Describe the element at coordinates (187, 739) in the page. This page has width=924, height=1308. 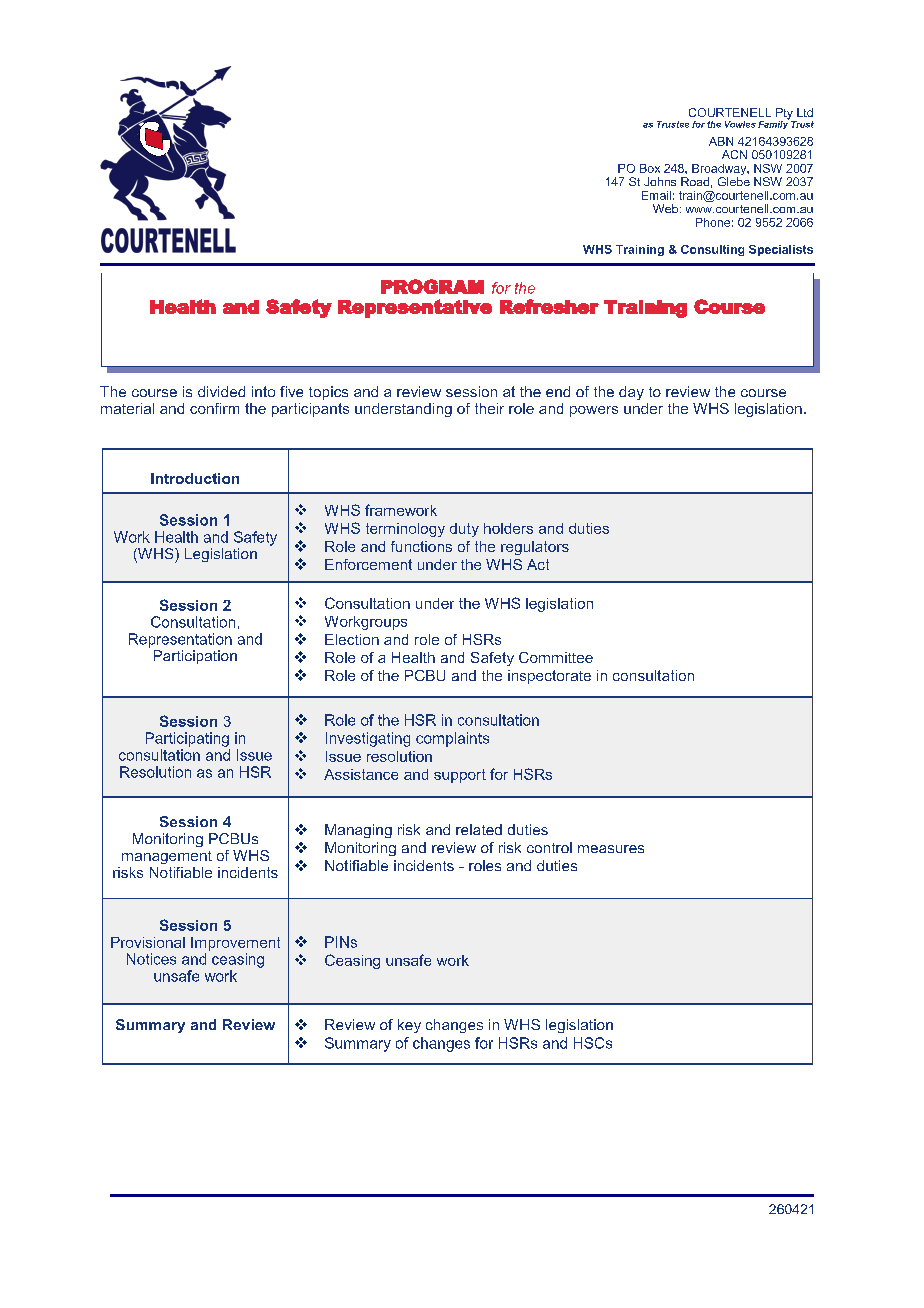
I see `Participating` at that location.
